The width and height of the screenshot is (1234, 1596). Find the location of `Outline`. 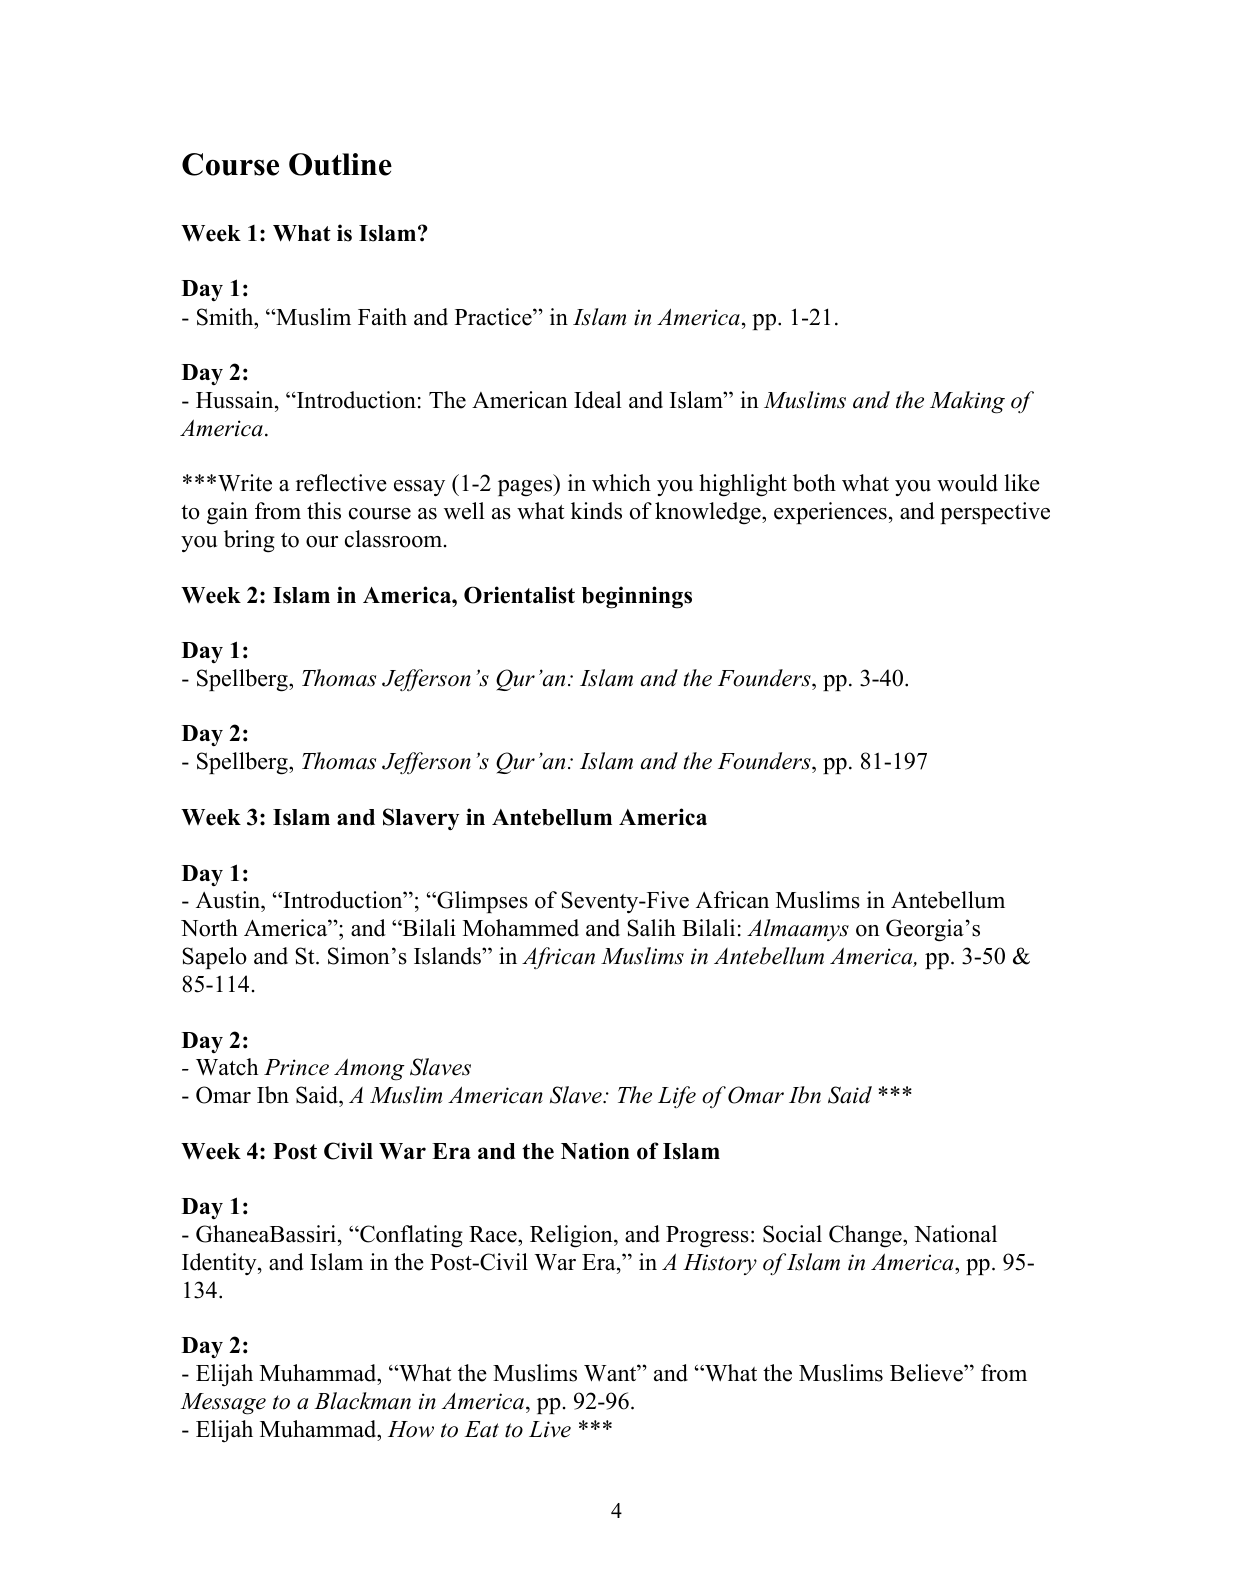

Outline is located at coordinates (340, 164).
